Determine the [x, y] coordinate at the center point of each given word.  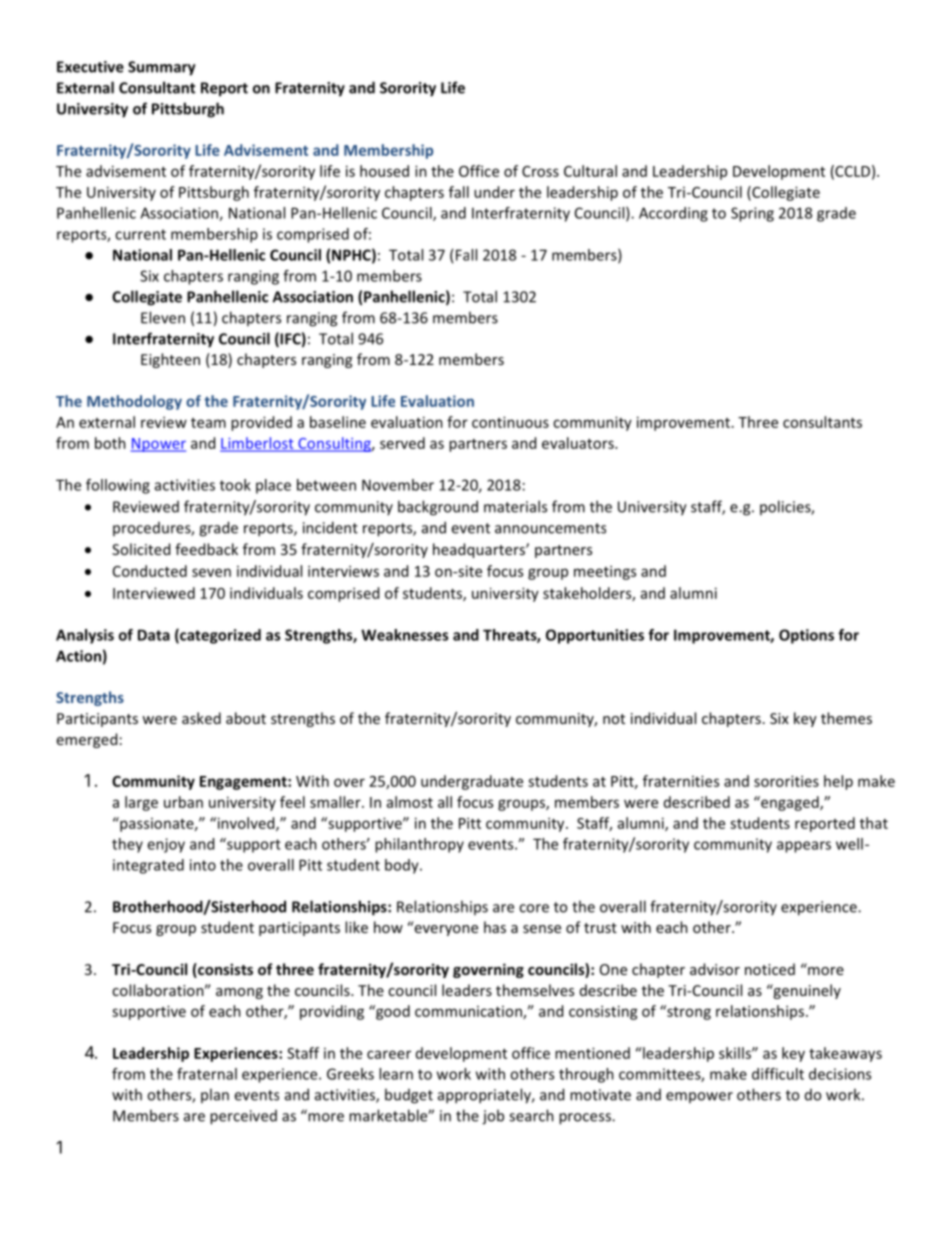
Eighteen [170, 360]
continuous [510, 422]
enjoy [166, 845]
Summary [162, 68]
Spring [752, 214]
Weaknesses [404, 635]
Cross [540, 171]
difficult [778, 1074]
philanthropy [419, 845]
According [673, 214]
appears [804, 847]
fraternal [207, 1074]
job [493, 1117]
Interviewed [154, 593]
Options [806, 636]
